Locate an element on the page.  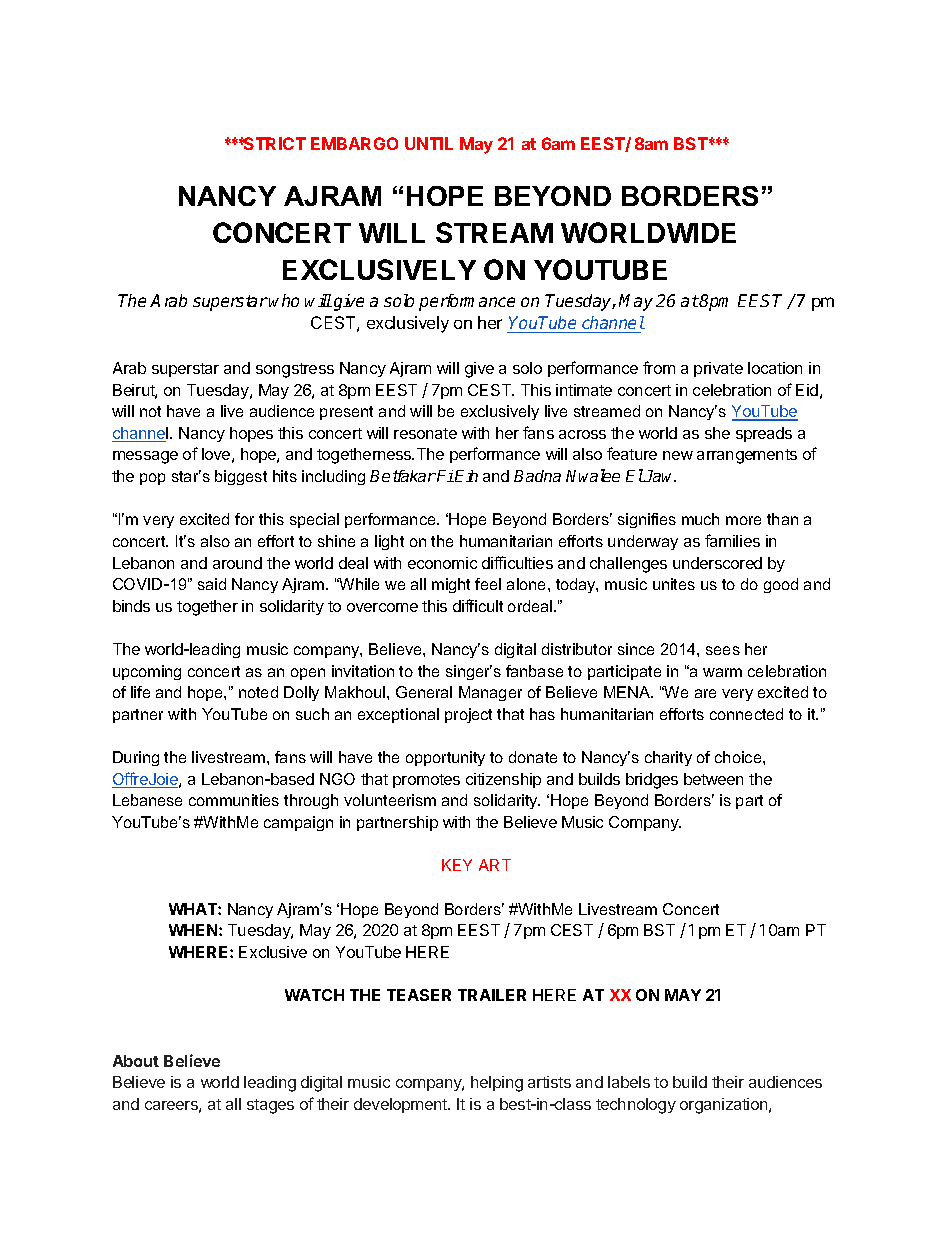
organization is located at coordinates (725, 1106).
